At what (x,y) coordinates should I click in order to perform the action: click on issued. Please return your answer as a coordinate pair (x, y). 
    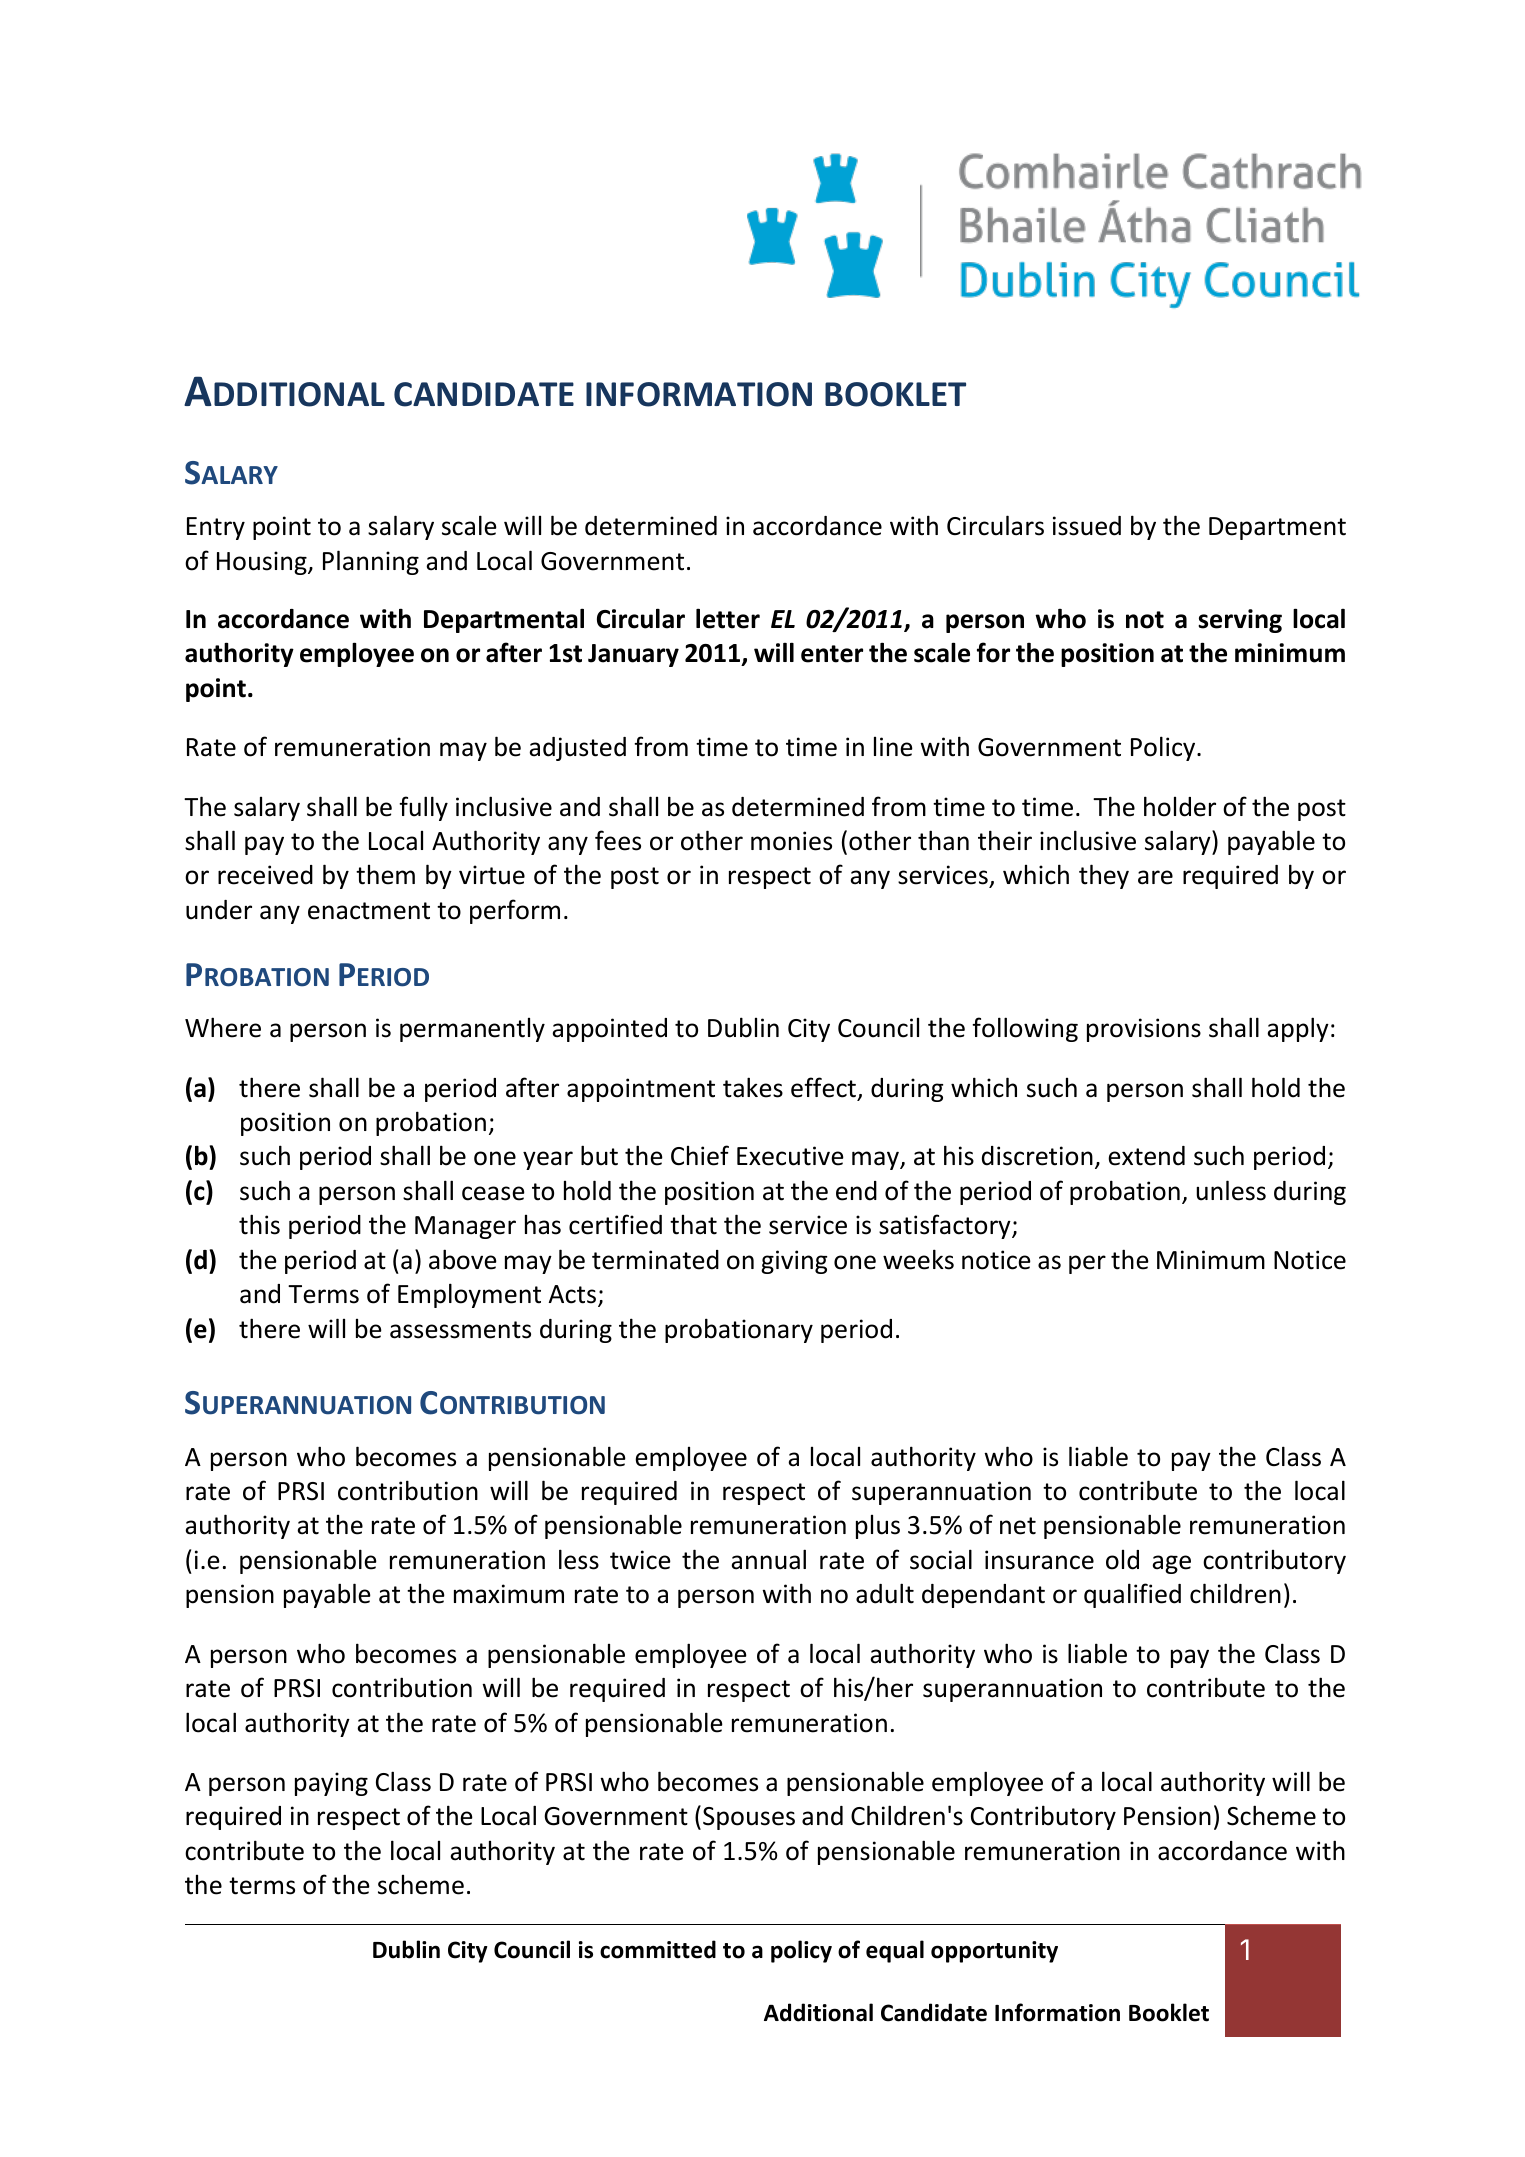
    Looking at the image, I should click on (1087, 526).
